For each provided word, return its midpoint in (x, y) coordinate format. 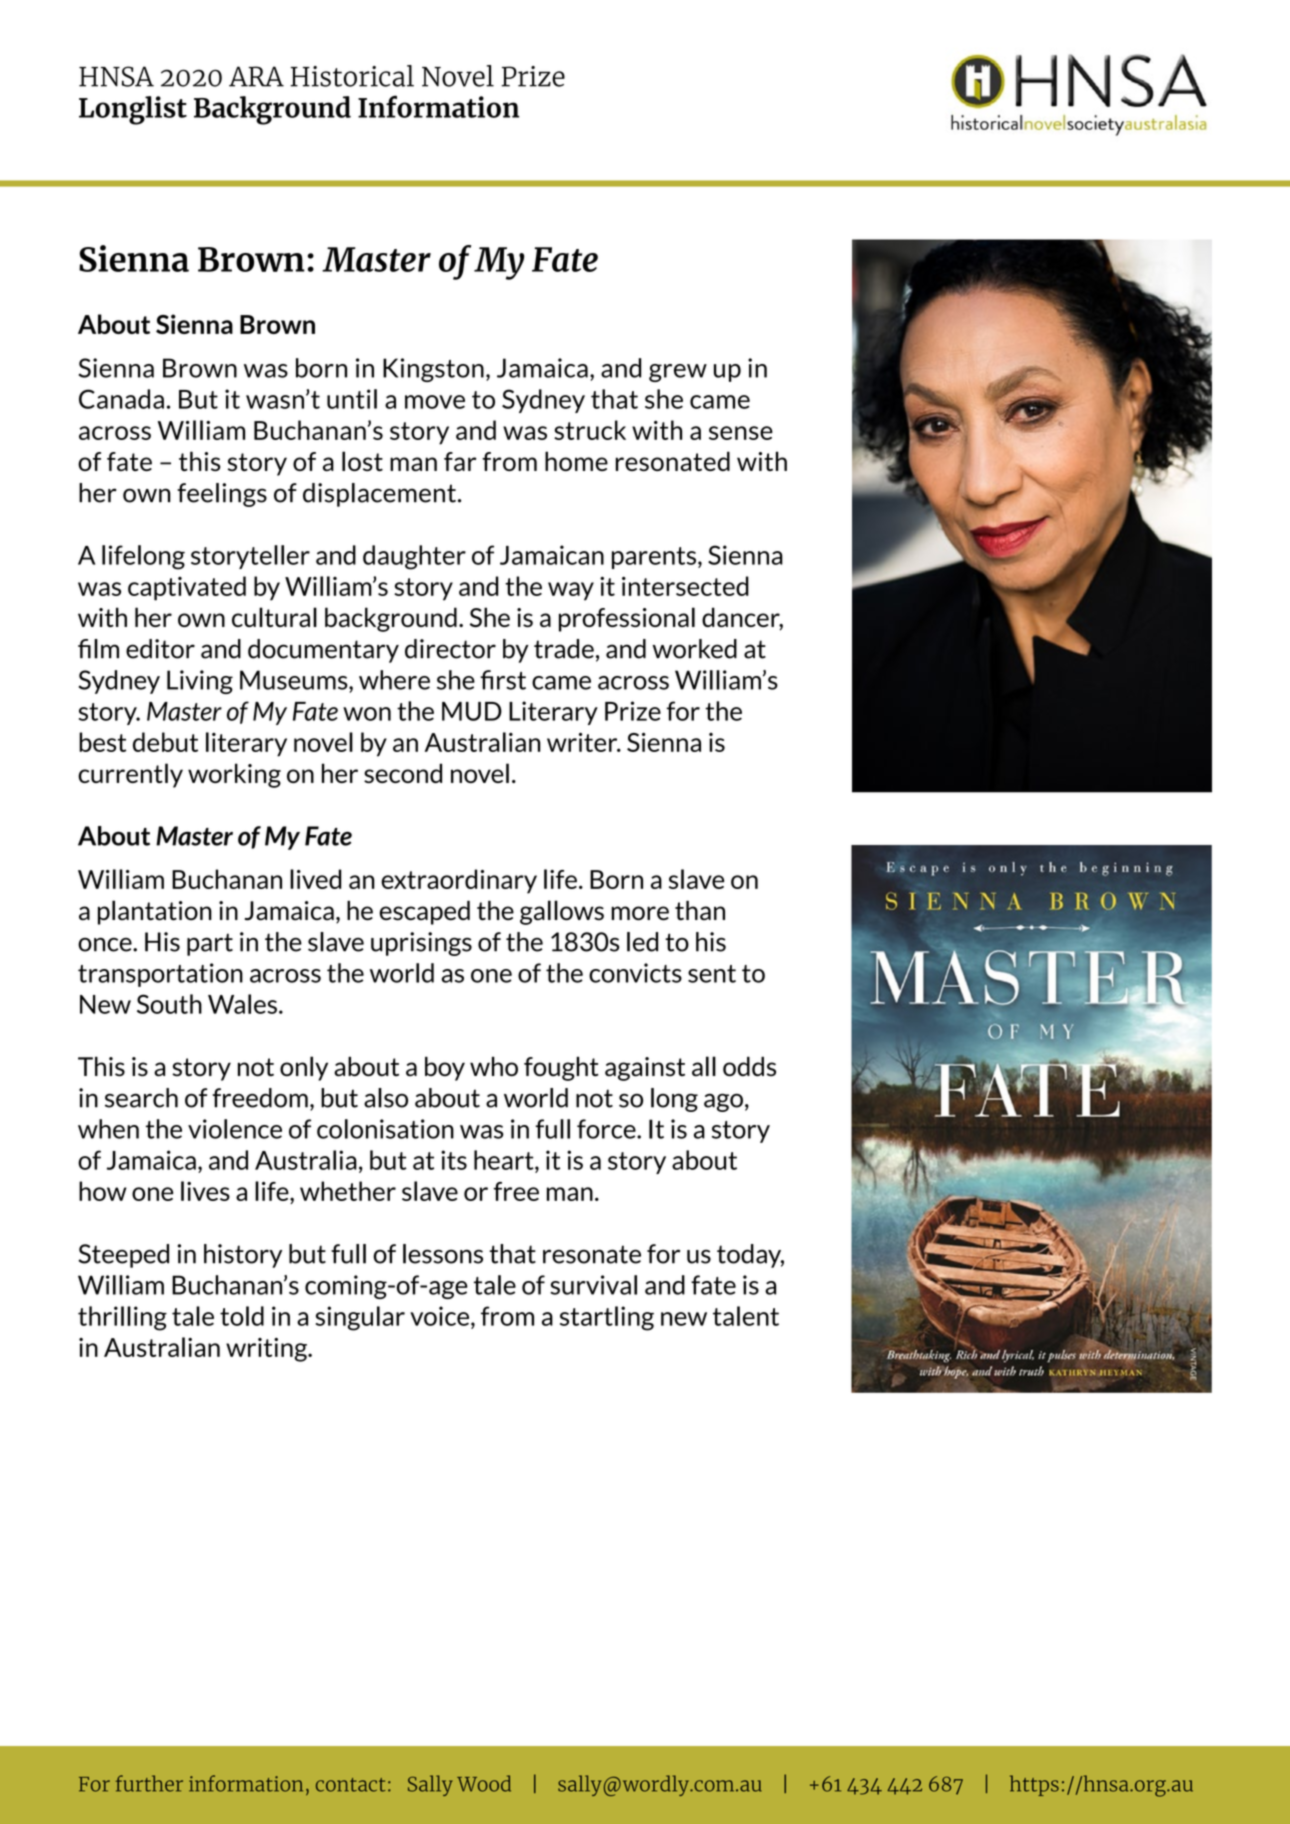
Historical (352, 76)
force (607, 1129)
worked (694, 649)
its (454, 1160)
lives (205, 1191)
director (450, 649)
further (149, 1783)
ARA (256, 76)
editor (160, 649)
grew (678, 373)
